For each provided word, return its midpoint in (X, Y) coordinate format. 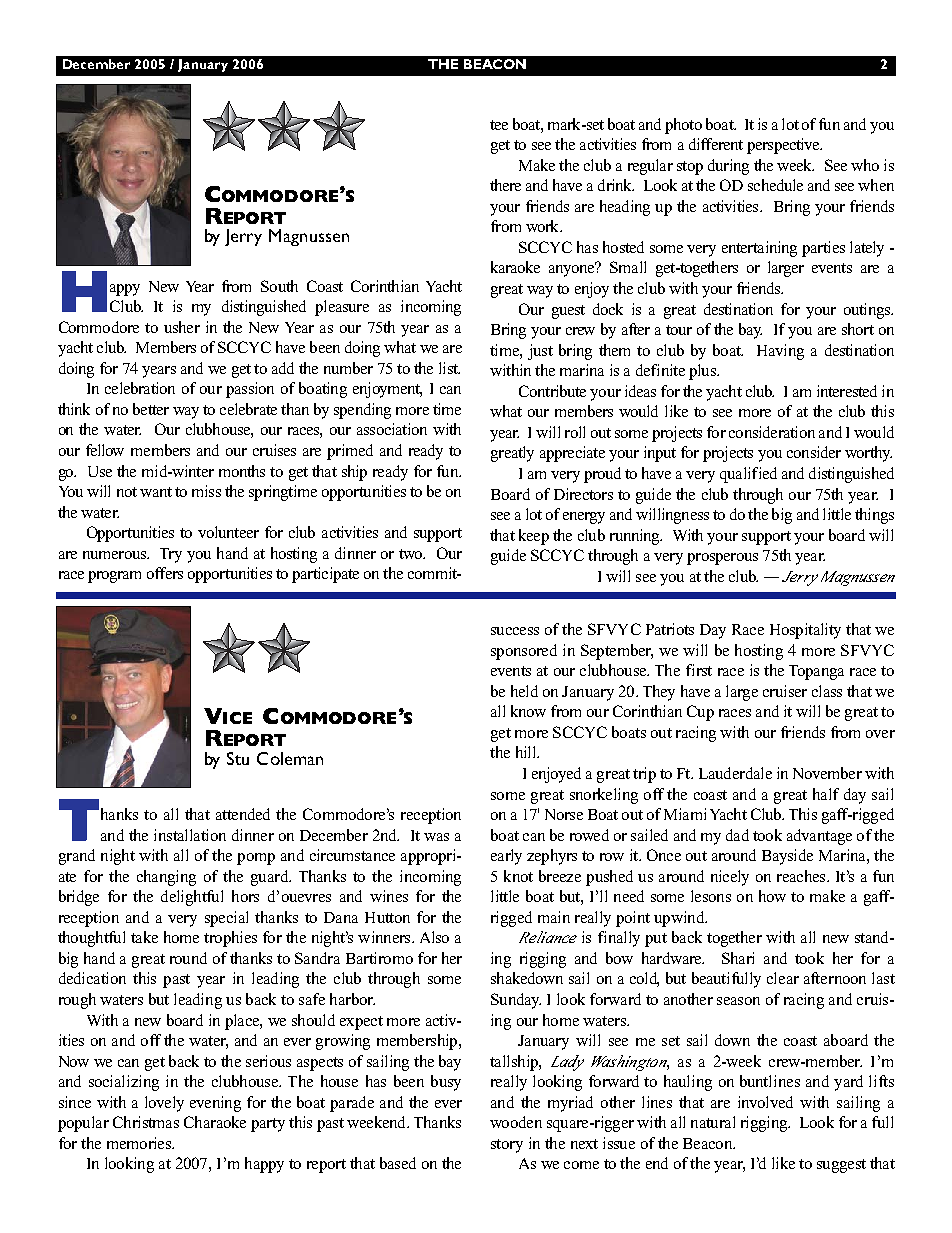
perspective (784, 146)
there (505, 185)
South (279, 286)
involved (765, 1102)
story (507, 1146)
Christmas (146, 1122)
